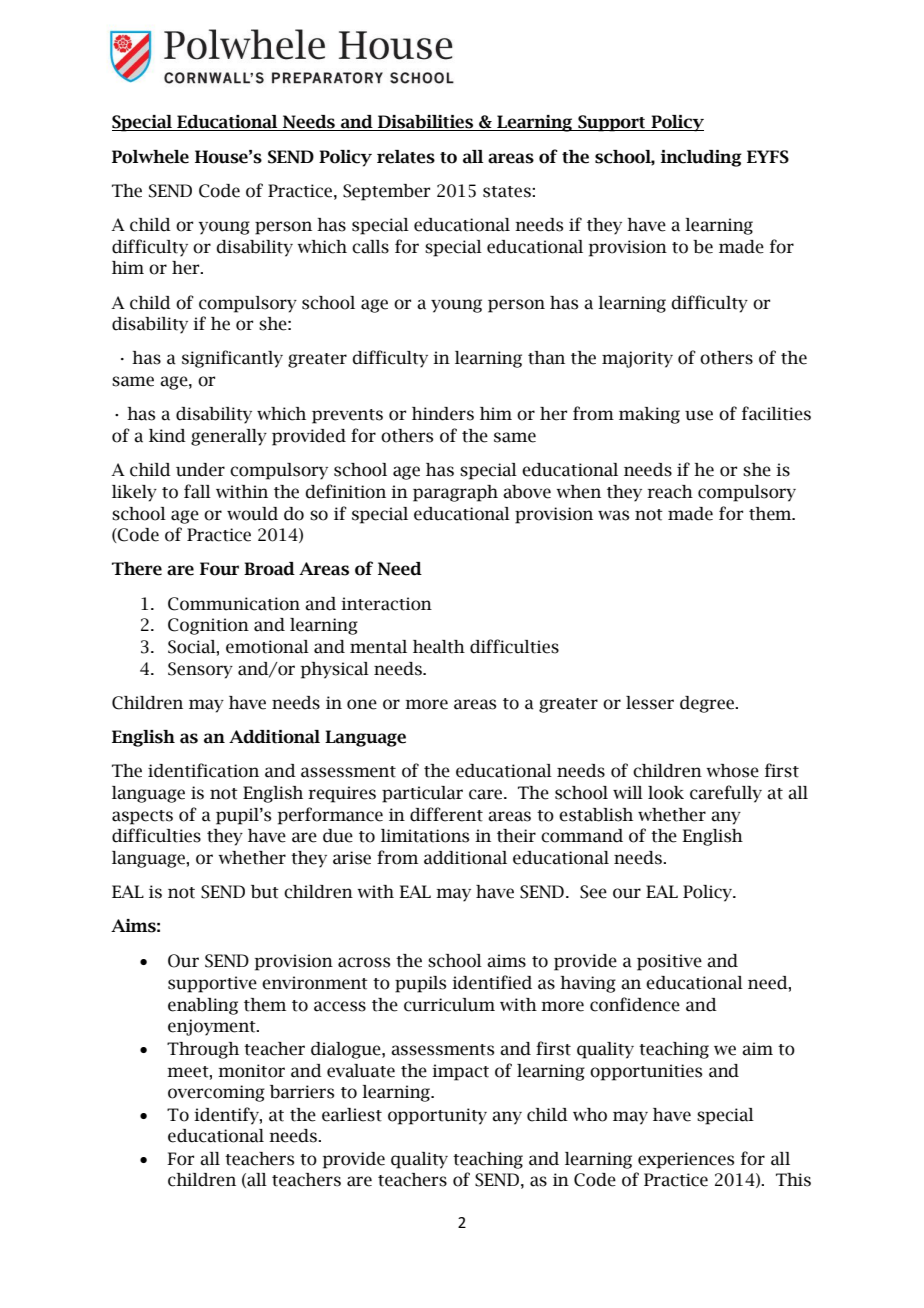 This screenshot has height=1308, width=924. I want to click on health, so click(439, 647).
